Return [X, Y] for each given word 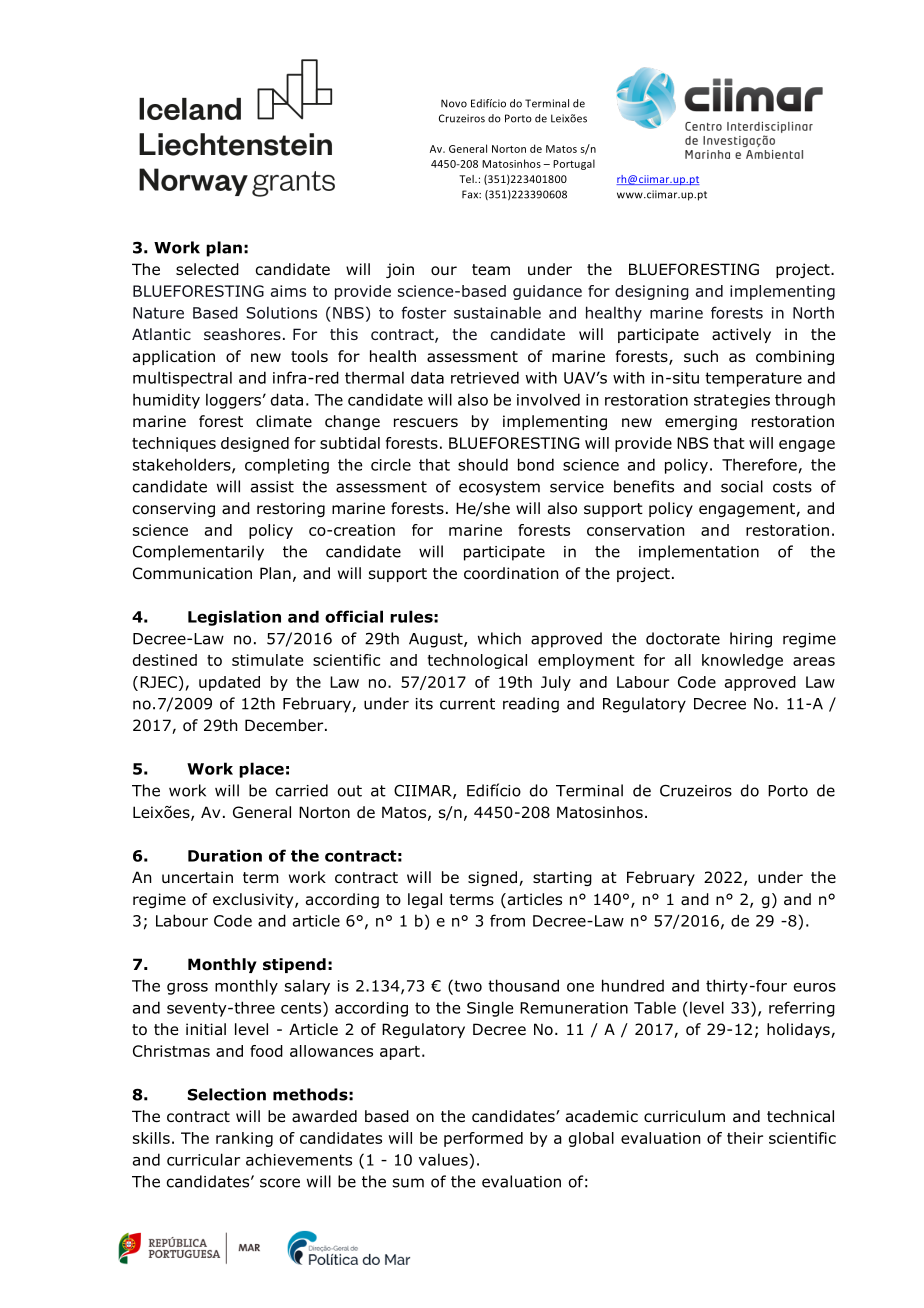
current [467, 704]
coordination [511, 573]
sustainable [497, 312]
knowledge [742, 661]
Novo [454, 103]
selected [207, 269]
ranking [244, 1139]
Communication [192, 573]
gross [187, 989]
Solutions [281, 312]
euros [815, 987]
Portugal [574, 164]
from [507, 920]
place [261, 770]
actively [741, 335]
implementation [699, 553]
